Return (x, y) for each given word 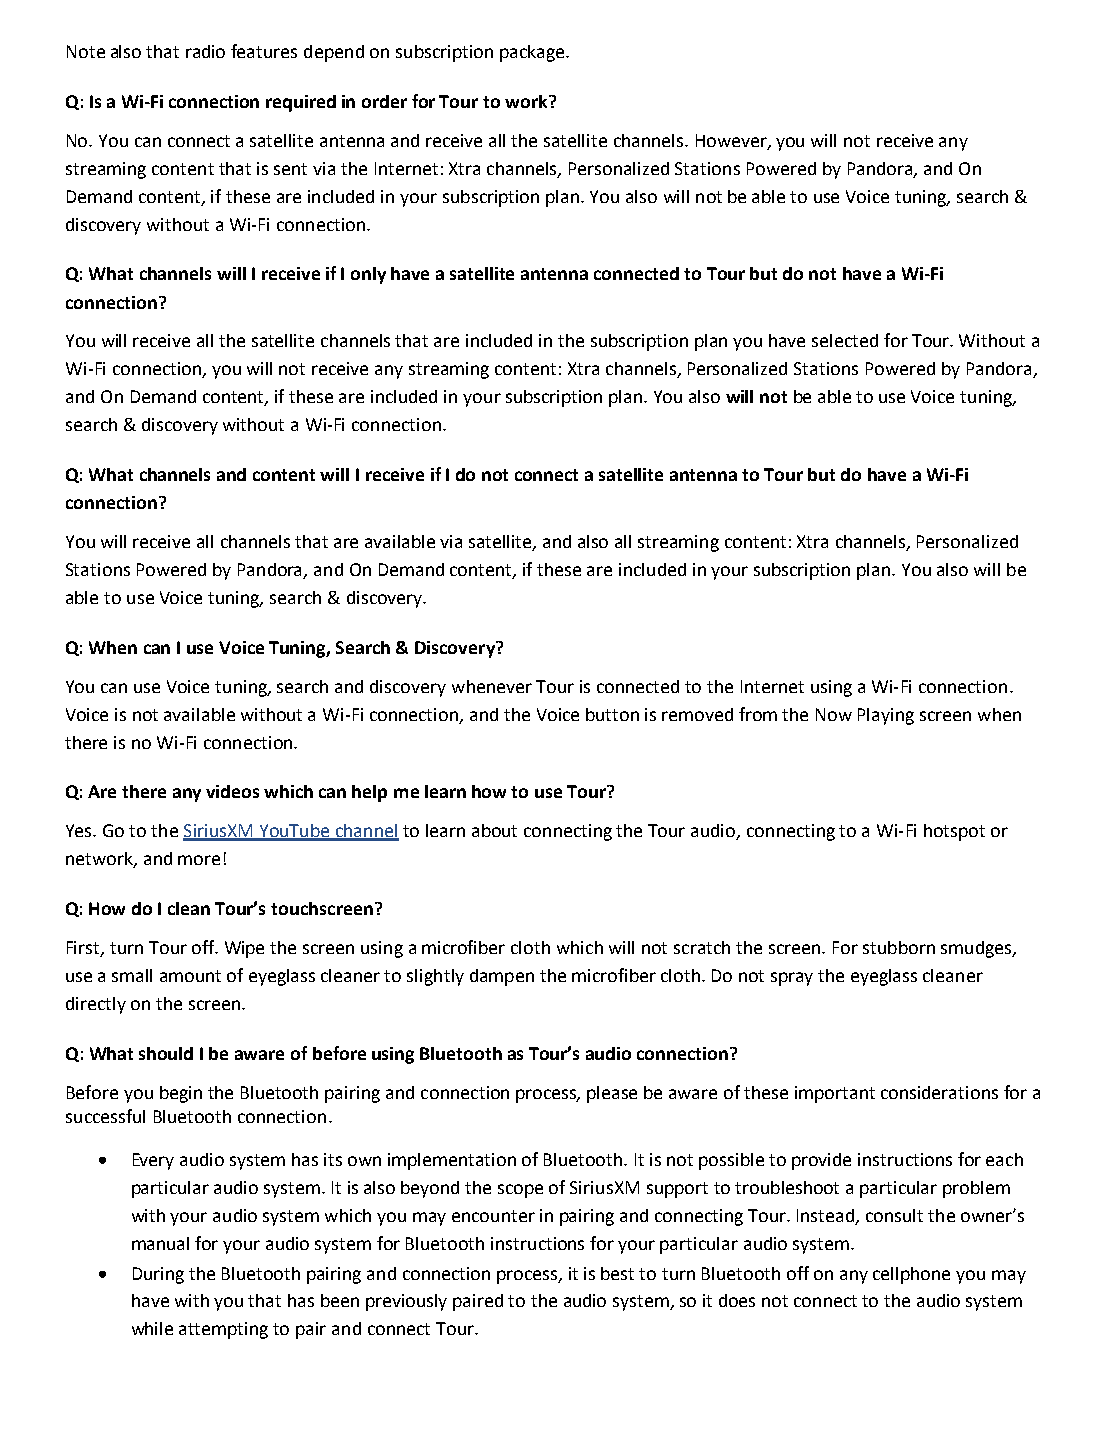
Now (834, 714)
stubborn (899, 947)
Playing (886, 716)
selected (845, 340)
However (732, 141)
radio (205, 51)
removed (697, 714)
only (368, 275)
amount (190, 976)
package (533, 53)
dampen (502, 977)
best (617, 1273)
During (158, 1275)
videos (232, 791)
